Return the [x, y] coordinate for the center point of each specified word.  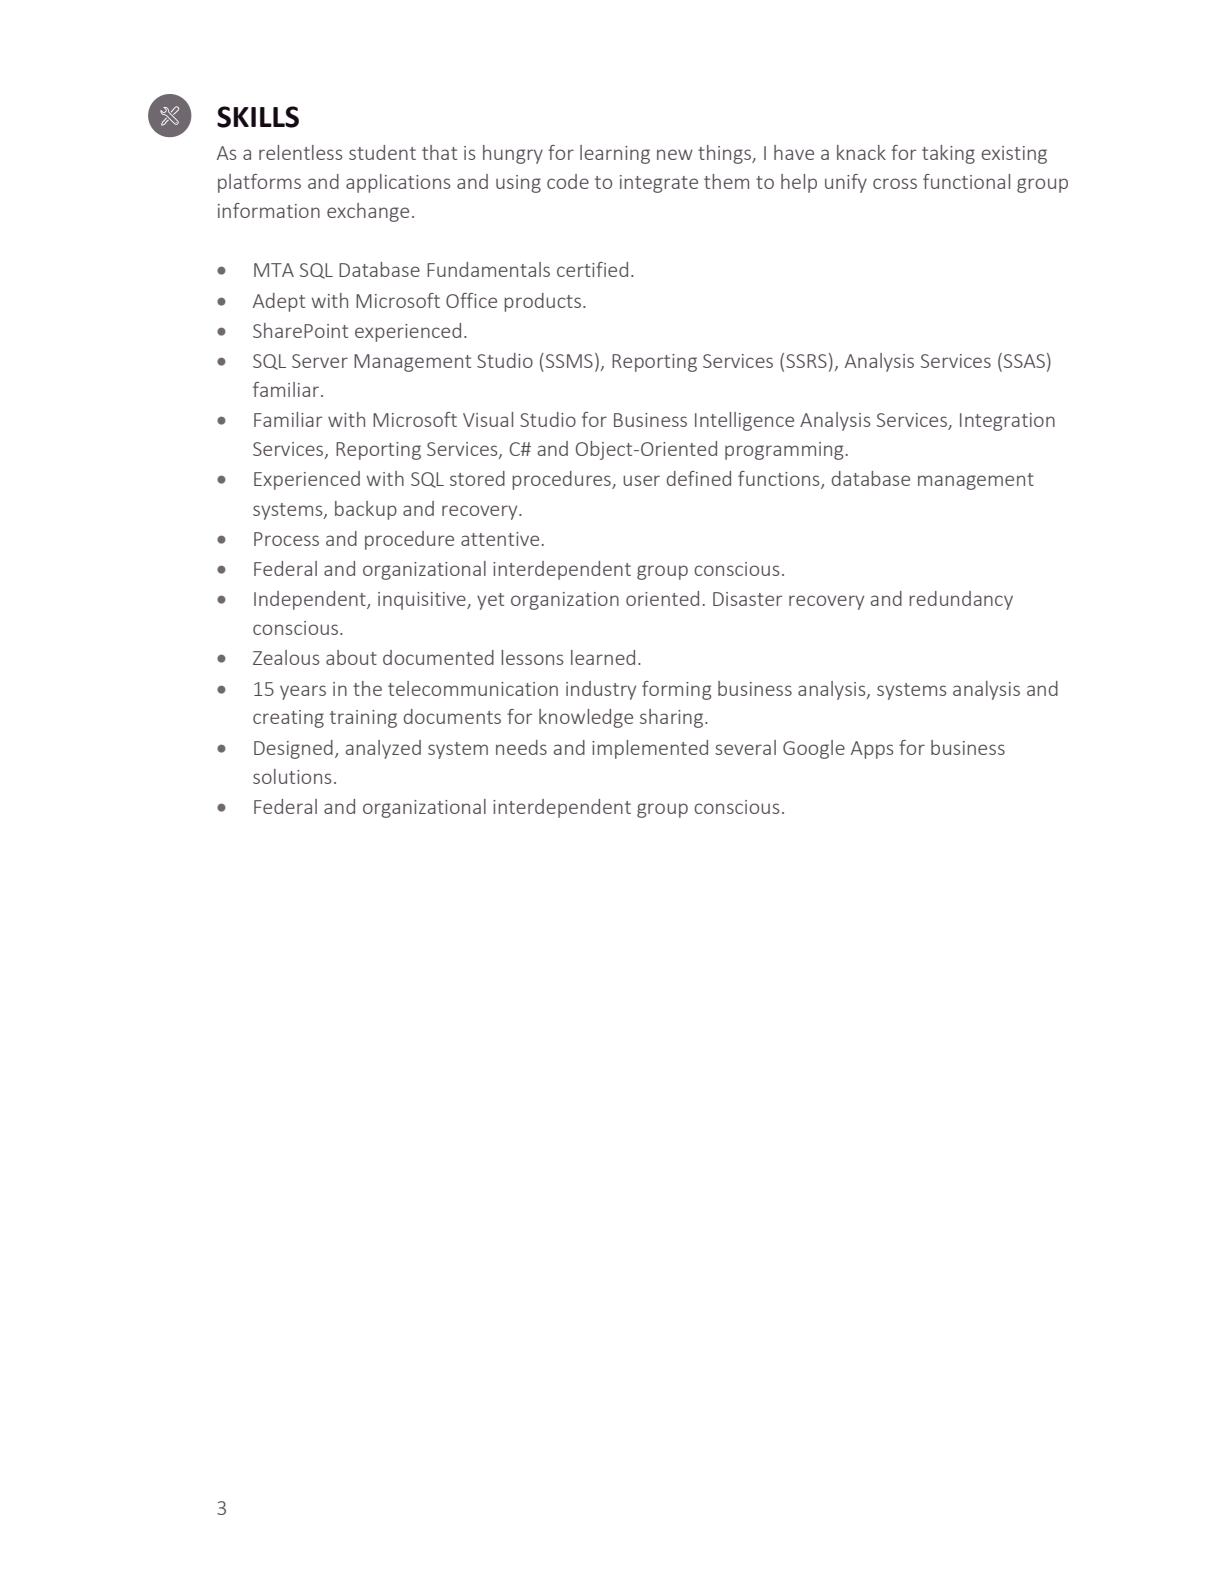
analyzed [383, 749]
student [382, 152]
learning [615, 154]
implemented [650, 749]
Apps [872, 750]
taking [948, 154]
